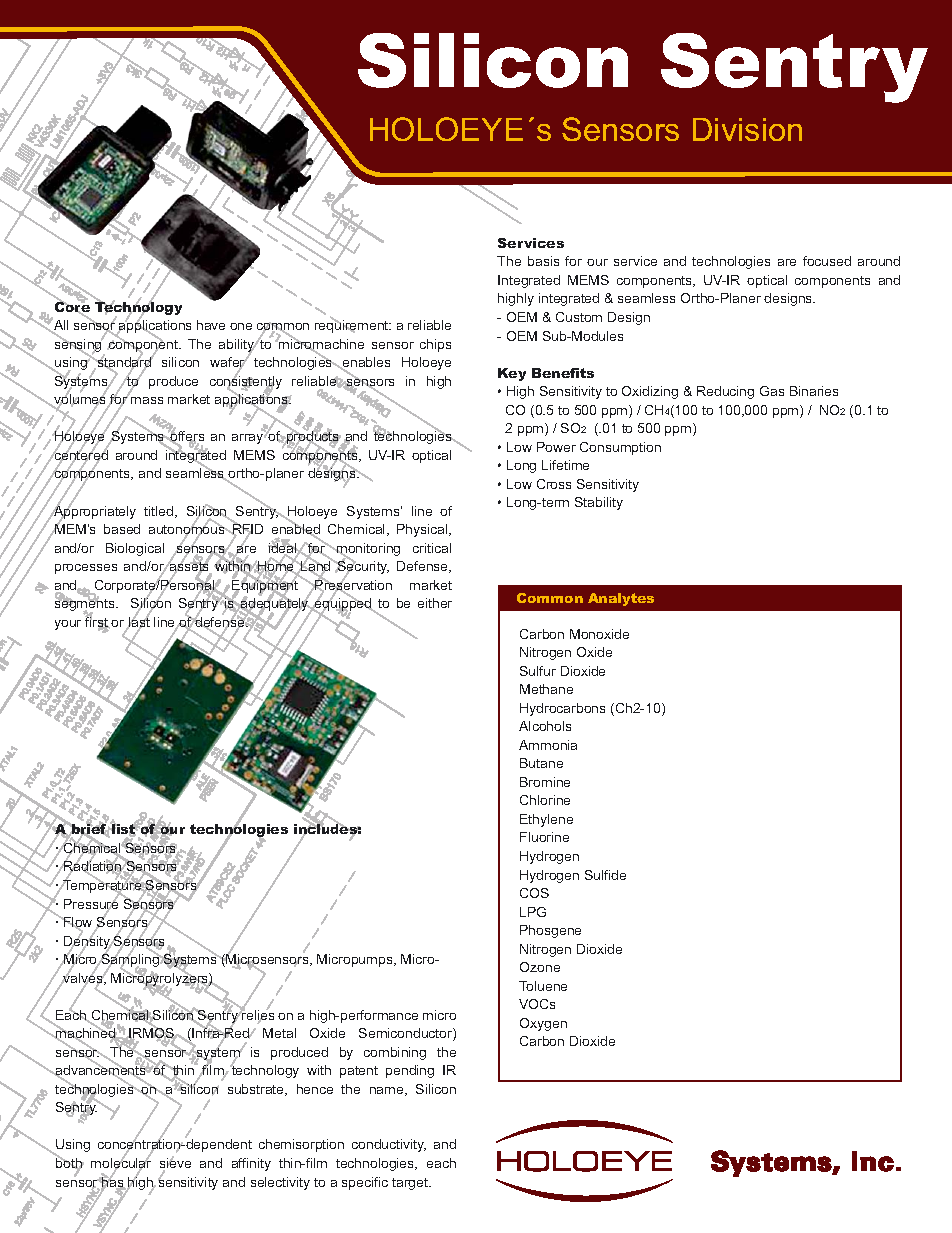  Describe the element at coordinates (411, 1184) in the screenshot. I see `target` at that location.
